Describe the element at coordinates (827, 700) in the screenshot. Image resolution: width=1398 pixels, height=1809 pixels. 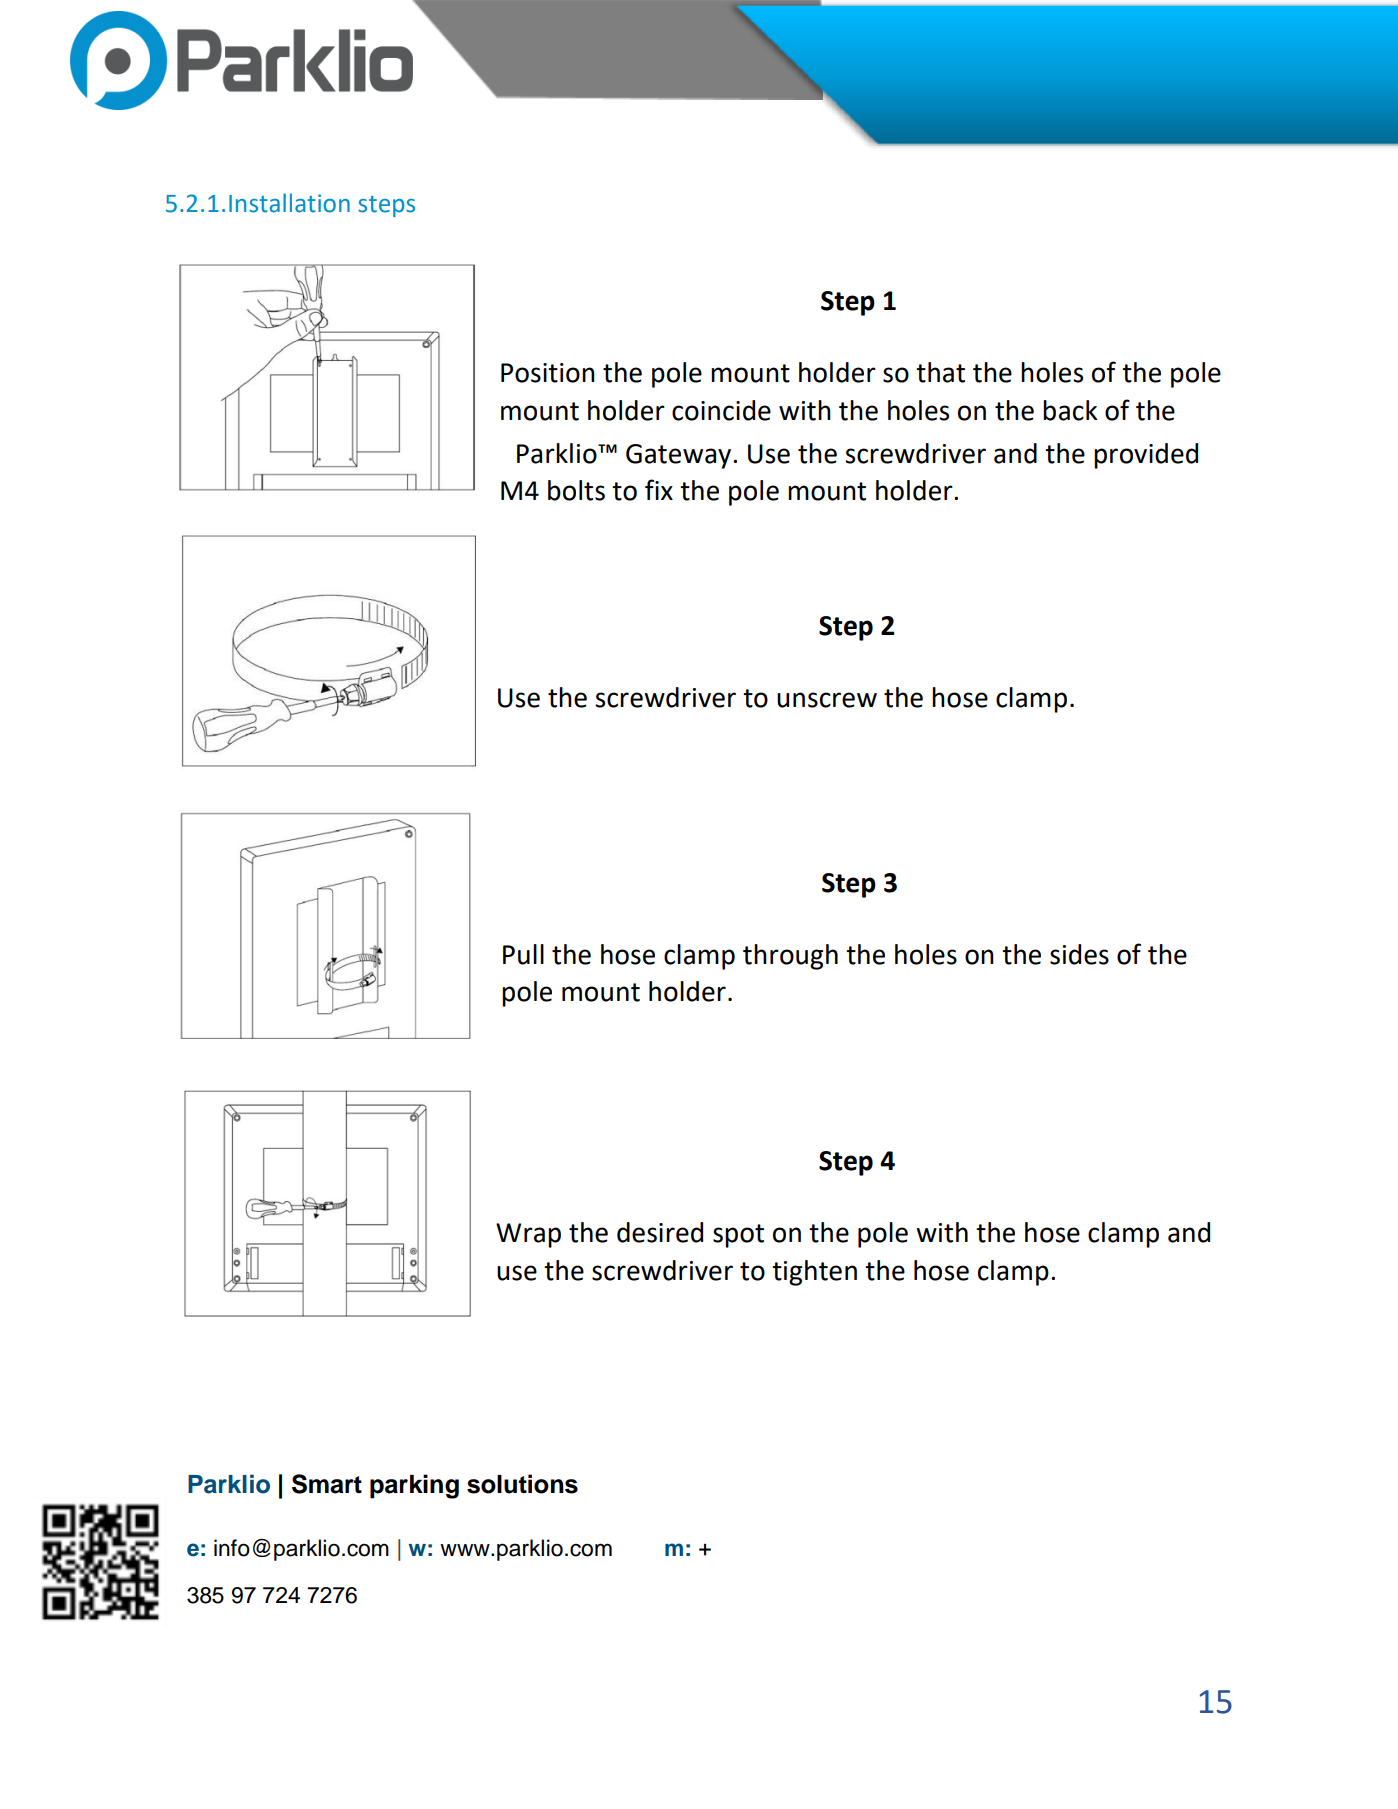
I see `unscrew` at that location.
